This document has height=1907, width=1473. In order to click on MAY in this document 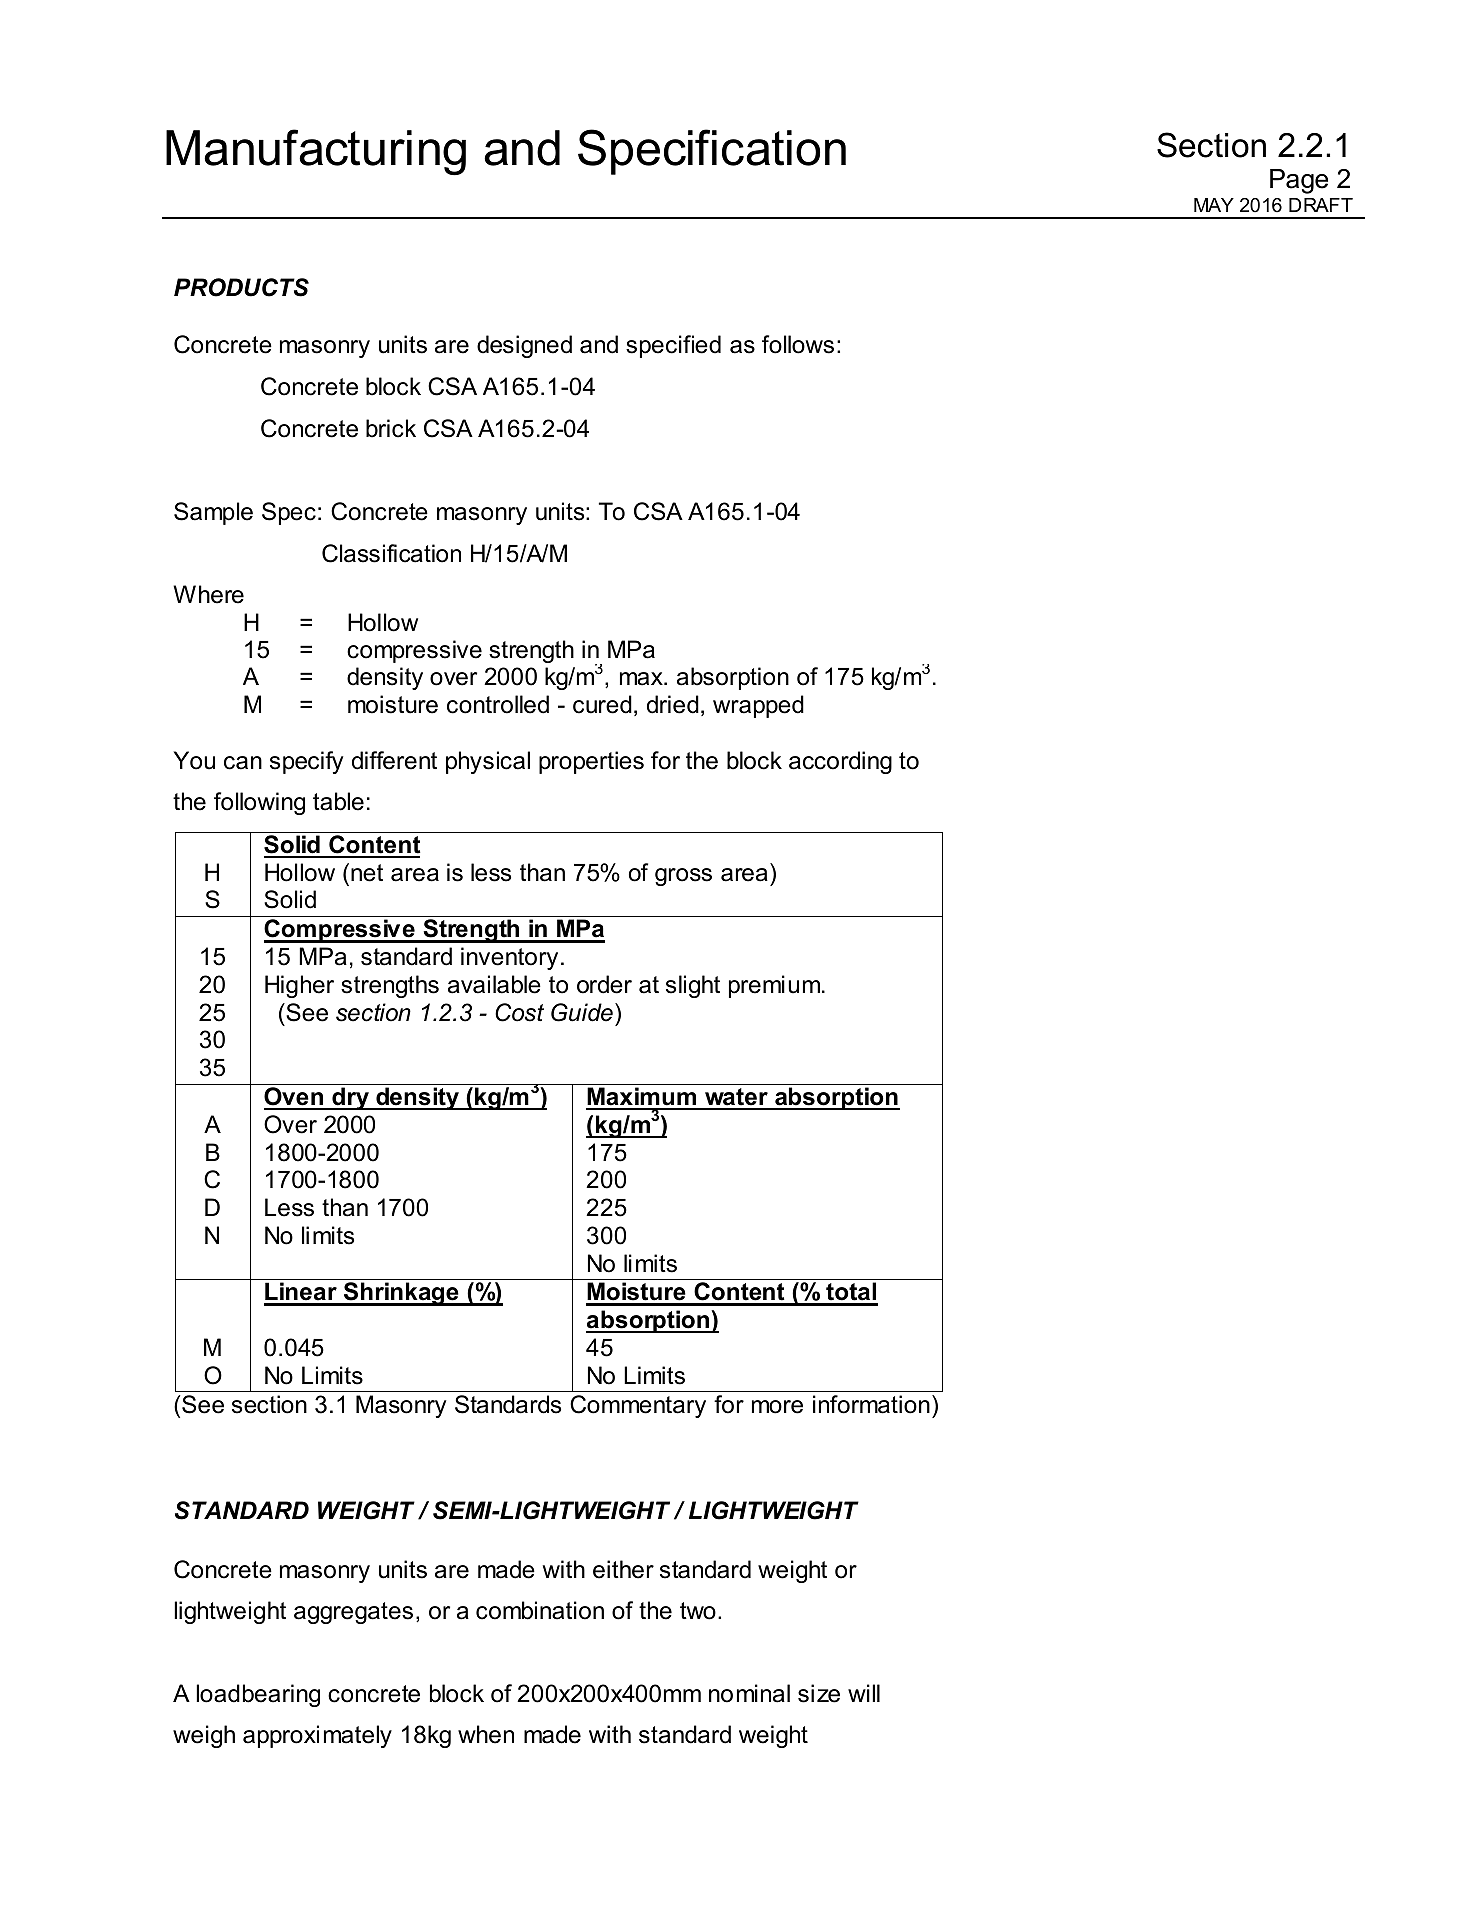, I will do `click(1214, 205)`.
